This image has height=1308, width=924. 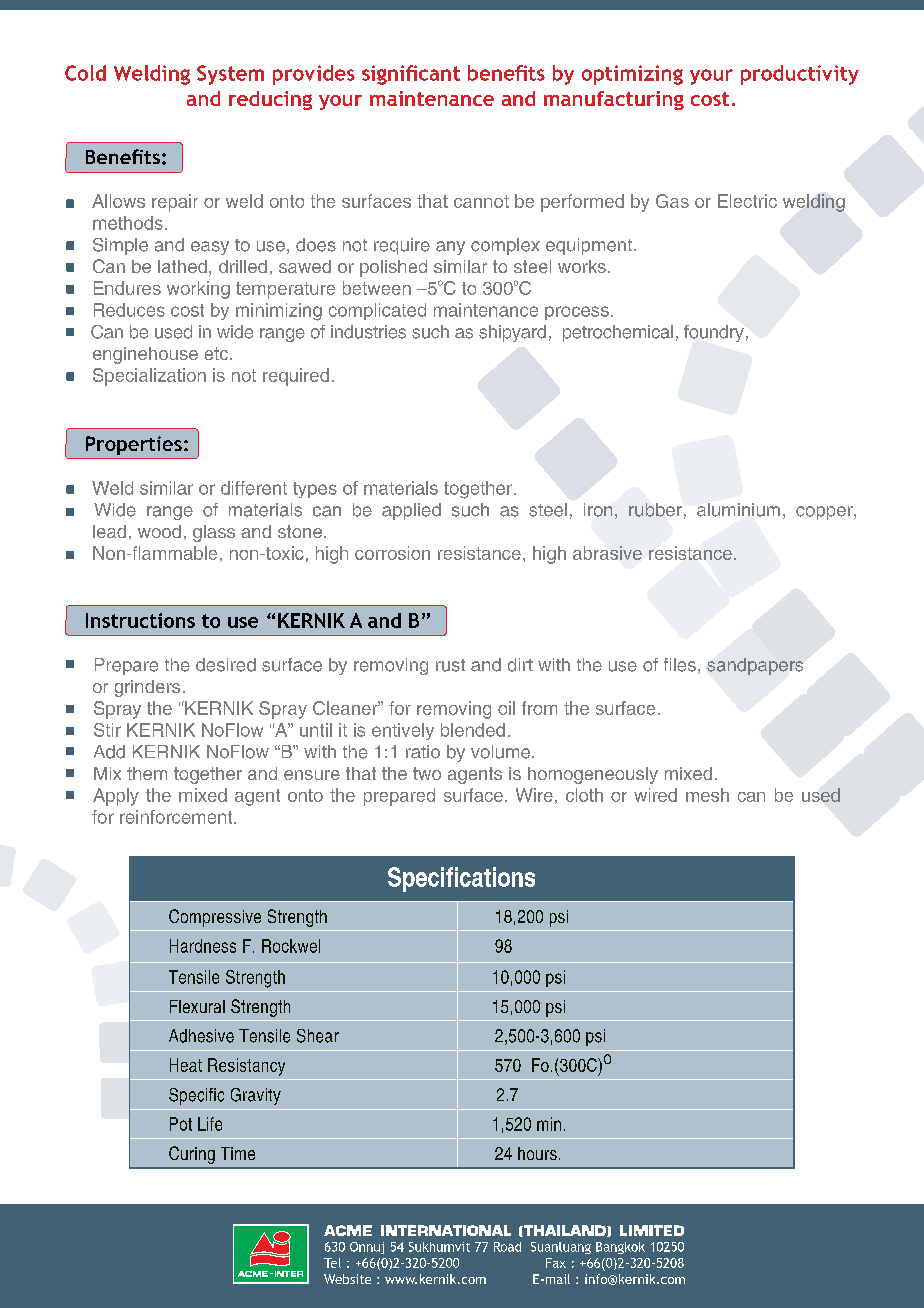 I want to click on Compressive, so click(x=215, y=918).
